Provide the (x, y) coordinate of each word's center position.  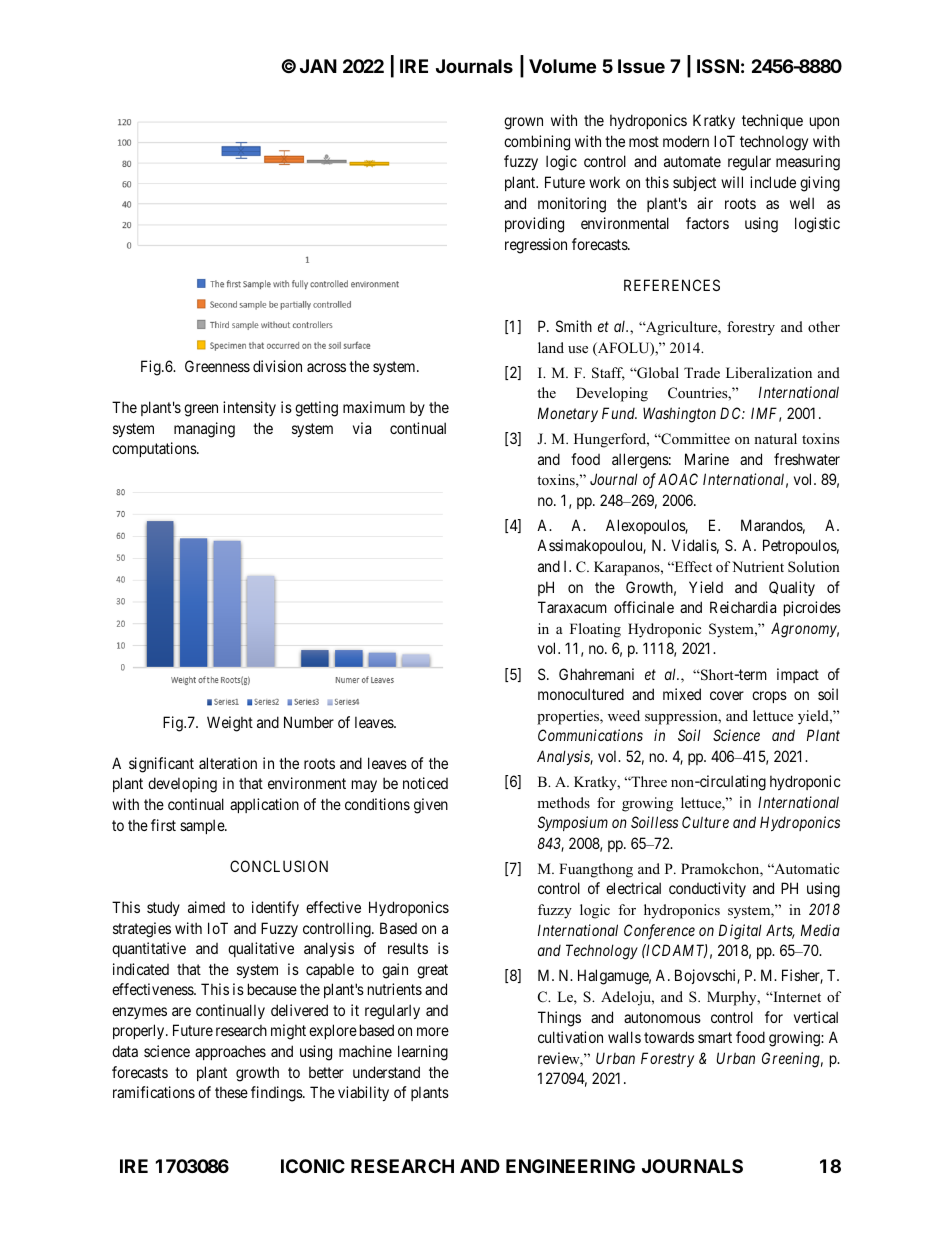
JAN (318, 66)
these (231, 1092)
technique (772, 121)
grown (523, 123)
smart (715, 1037)
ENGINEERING (570, 1166)
